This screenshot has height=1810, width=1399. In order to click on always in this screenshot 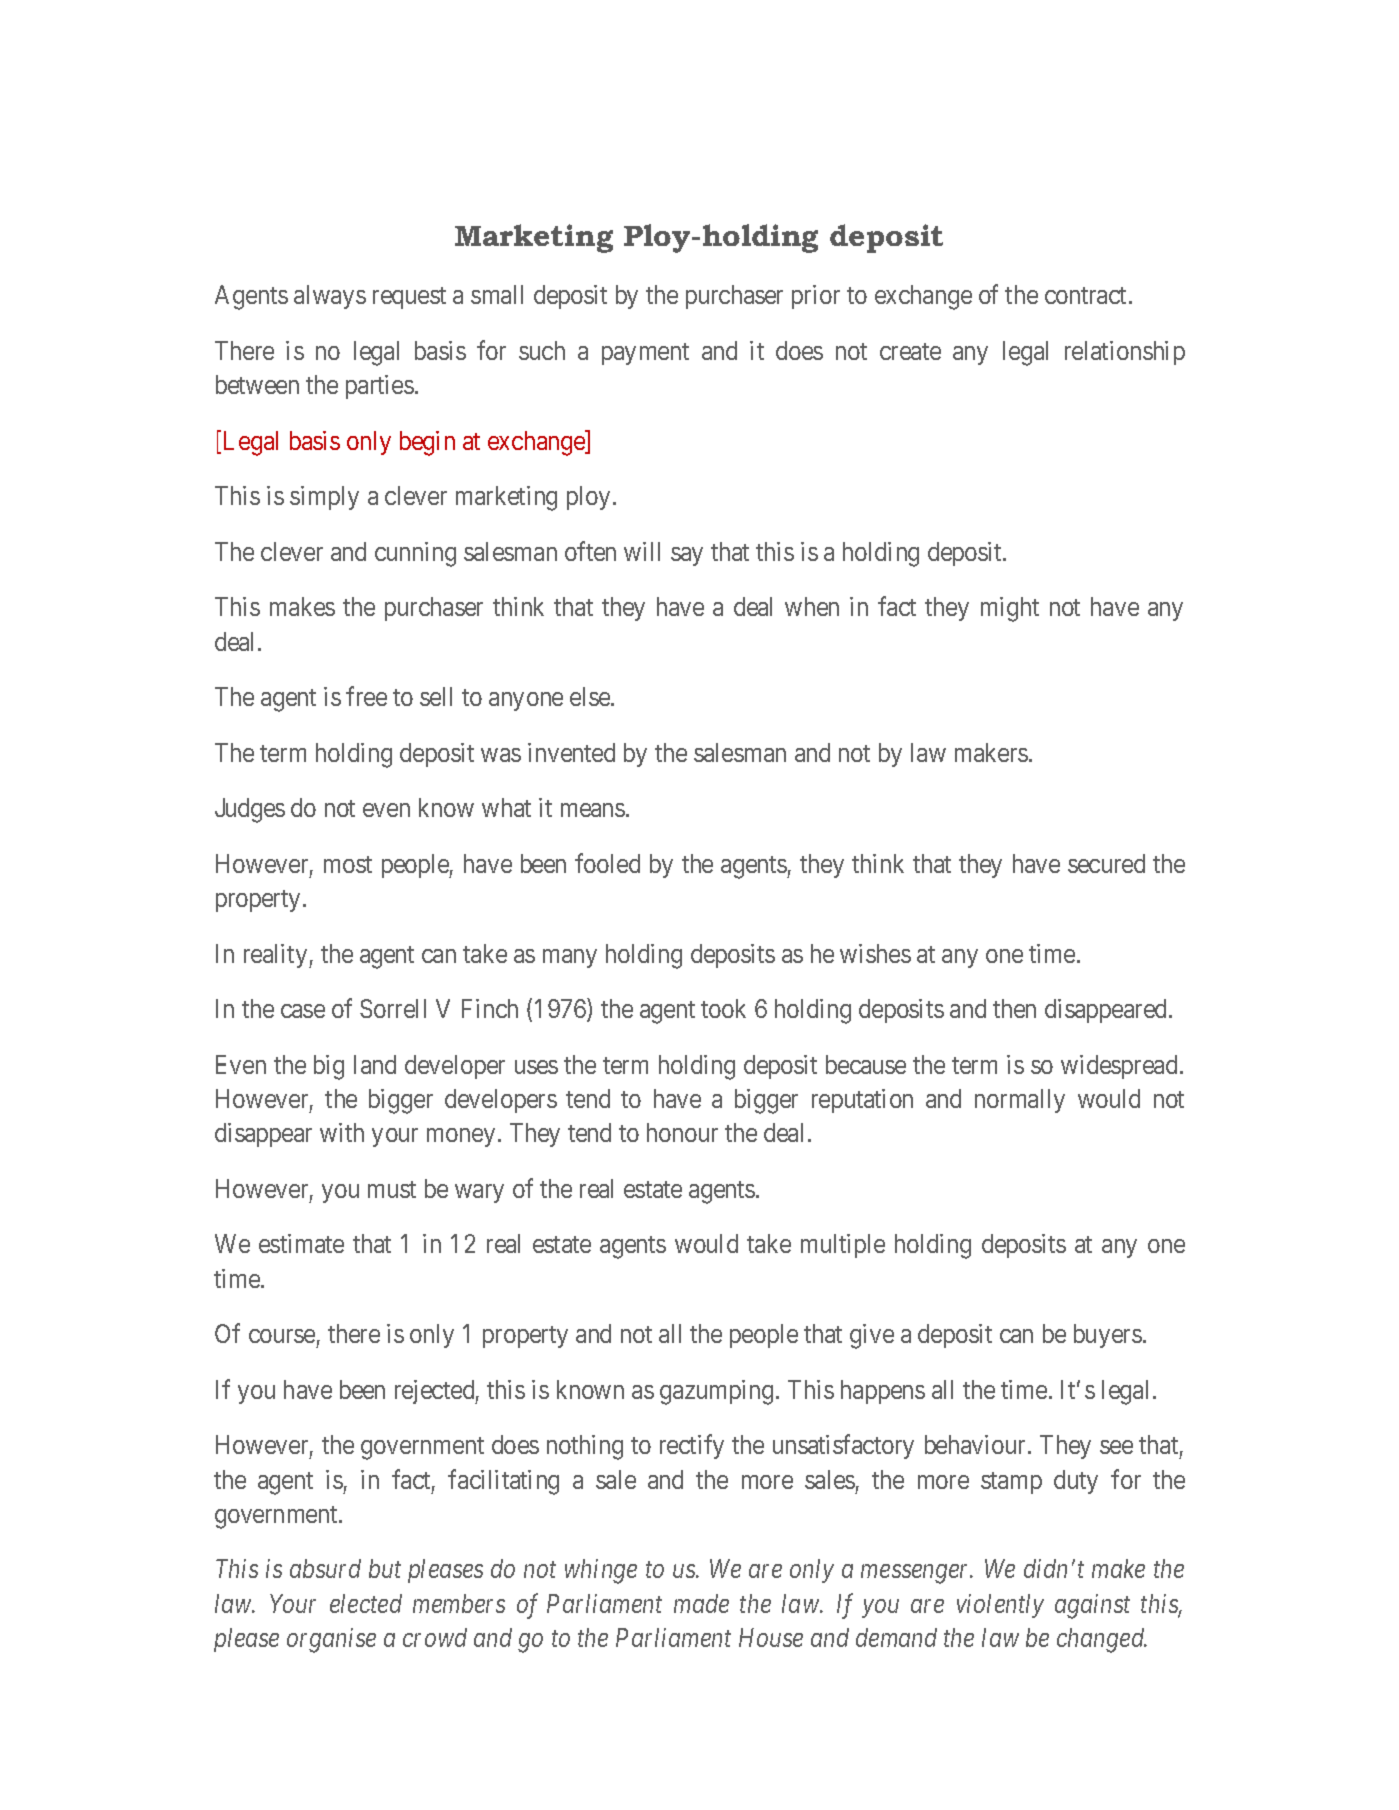, I will do `click(330, 297)`.
